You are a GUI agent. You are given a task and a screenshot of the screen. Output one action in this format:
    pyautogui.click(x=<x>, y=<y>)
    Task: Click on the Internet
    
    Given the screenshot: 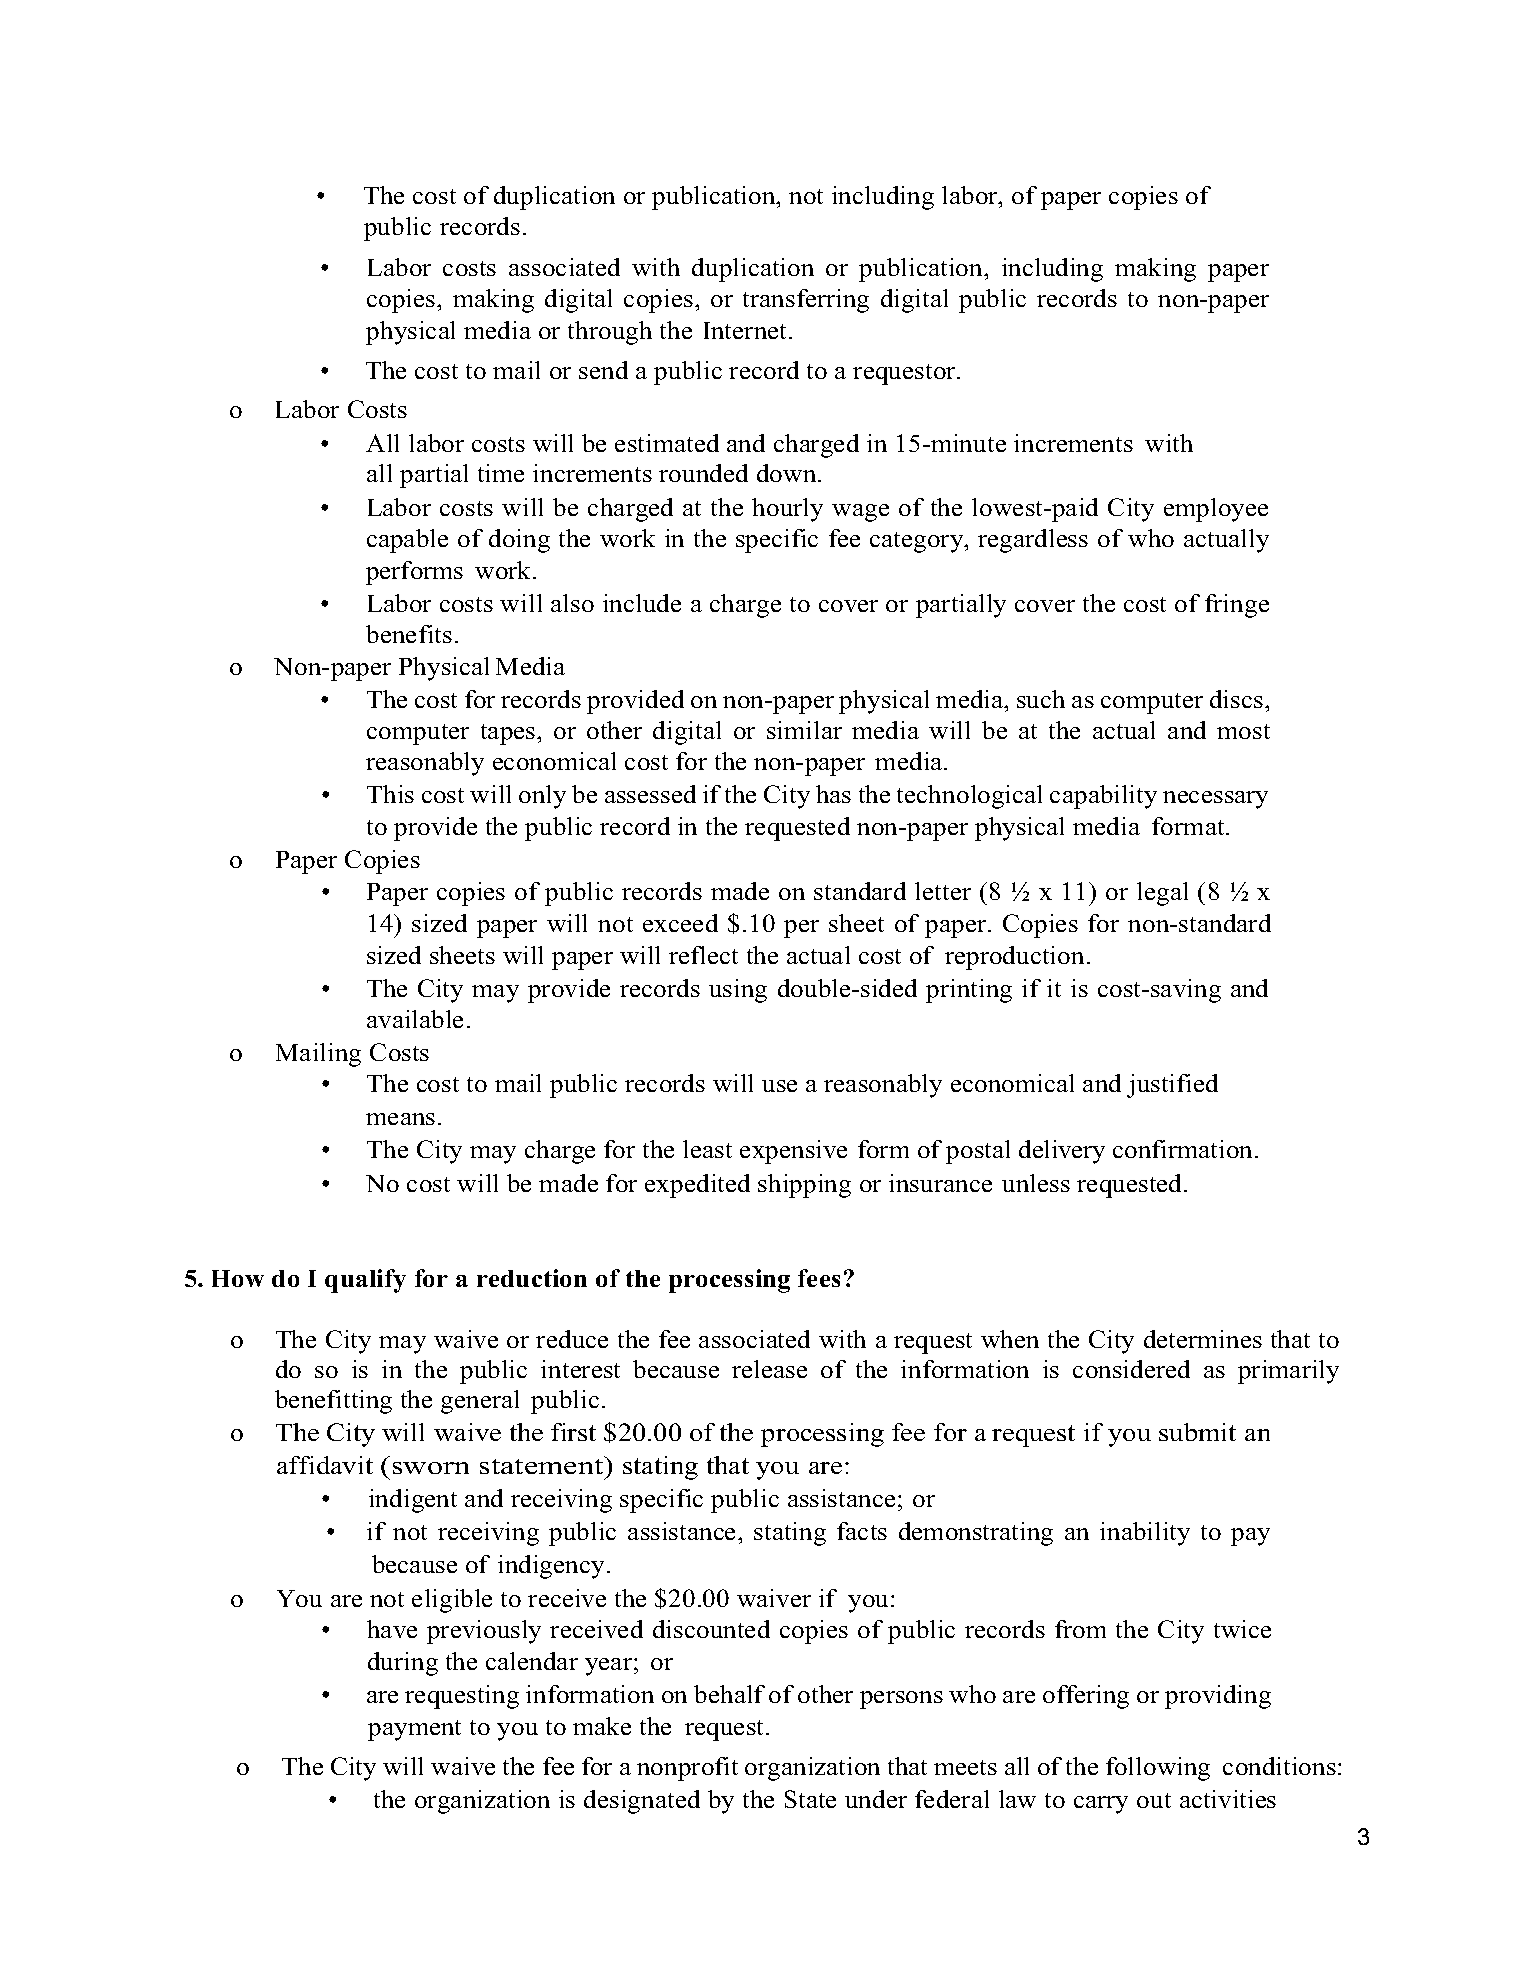 What is the action you would take?
    pyautogui.click(x=747, y=330)
